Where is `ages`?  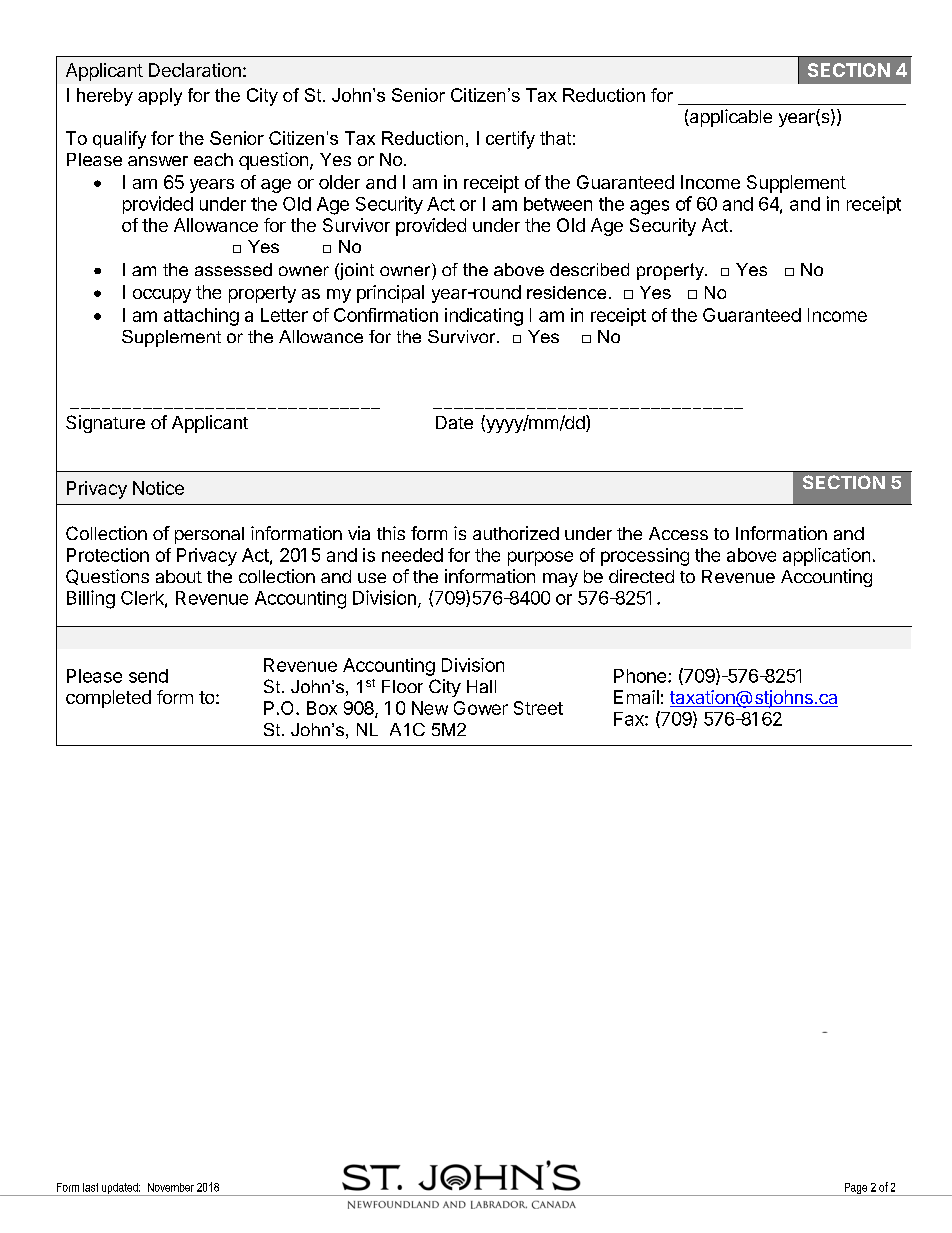
ages is located at coordinates (649, 207).
